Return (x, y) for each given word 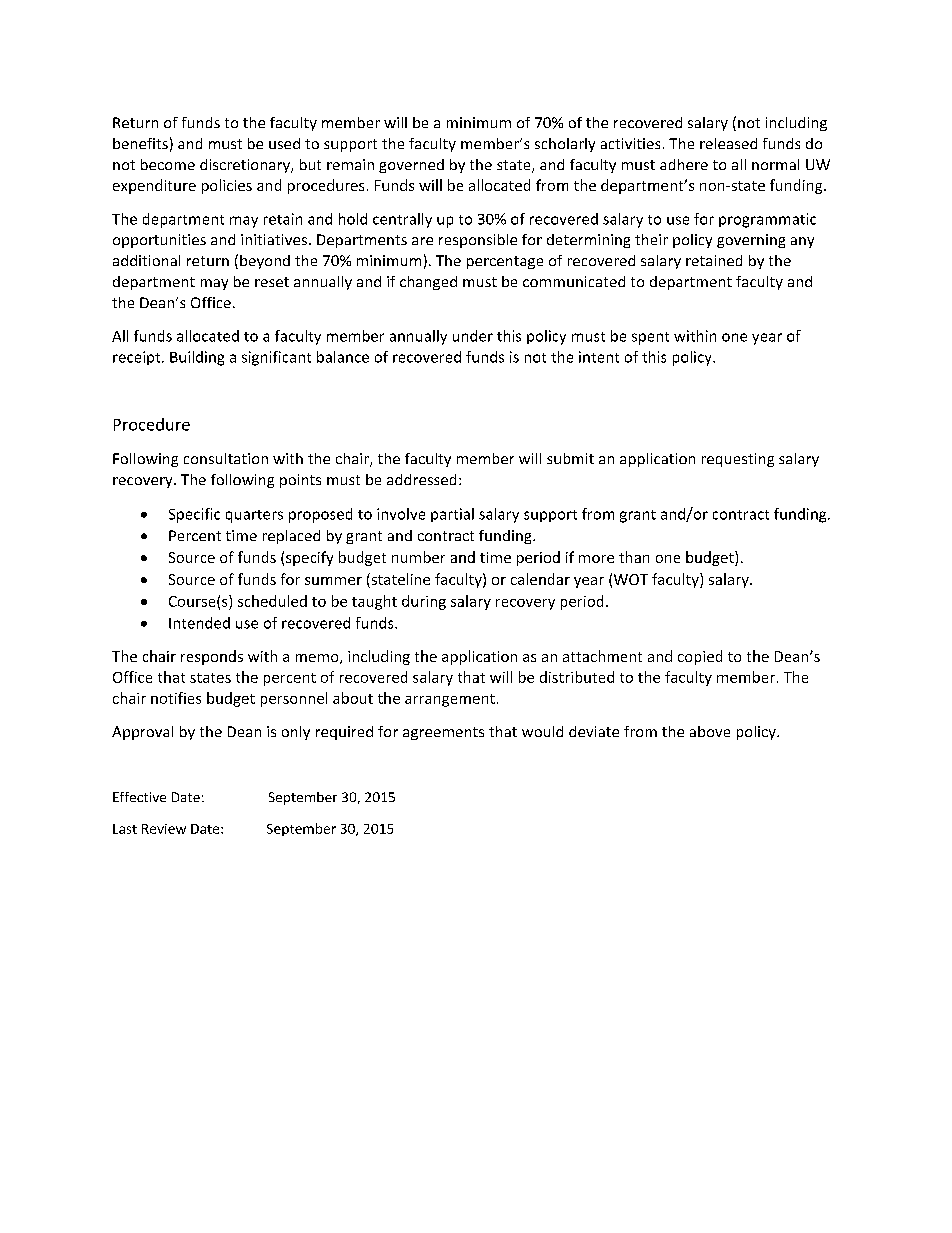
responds (212, 657)
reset (272, 282)
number (418, 557)
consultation (226, 458)
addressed (421, 479)
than (634, 557)
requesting (738, 460)
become (168, 164)
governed (411, 166)
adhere (684, 164)
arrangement (450, 700)
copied (700, 657)
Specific (194, 515)
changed (428, 283)
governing (751, 241)
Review (164, 829)
